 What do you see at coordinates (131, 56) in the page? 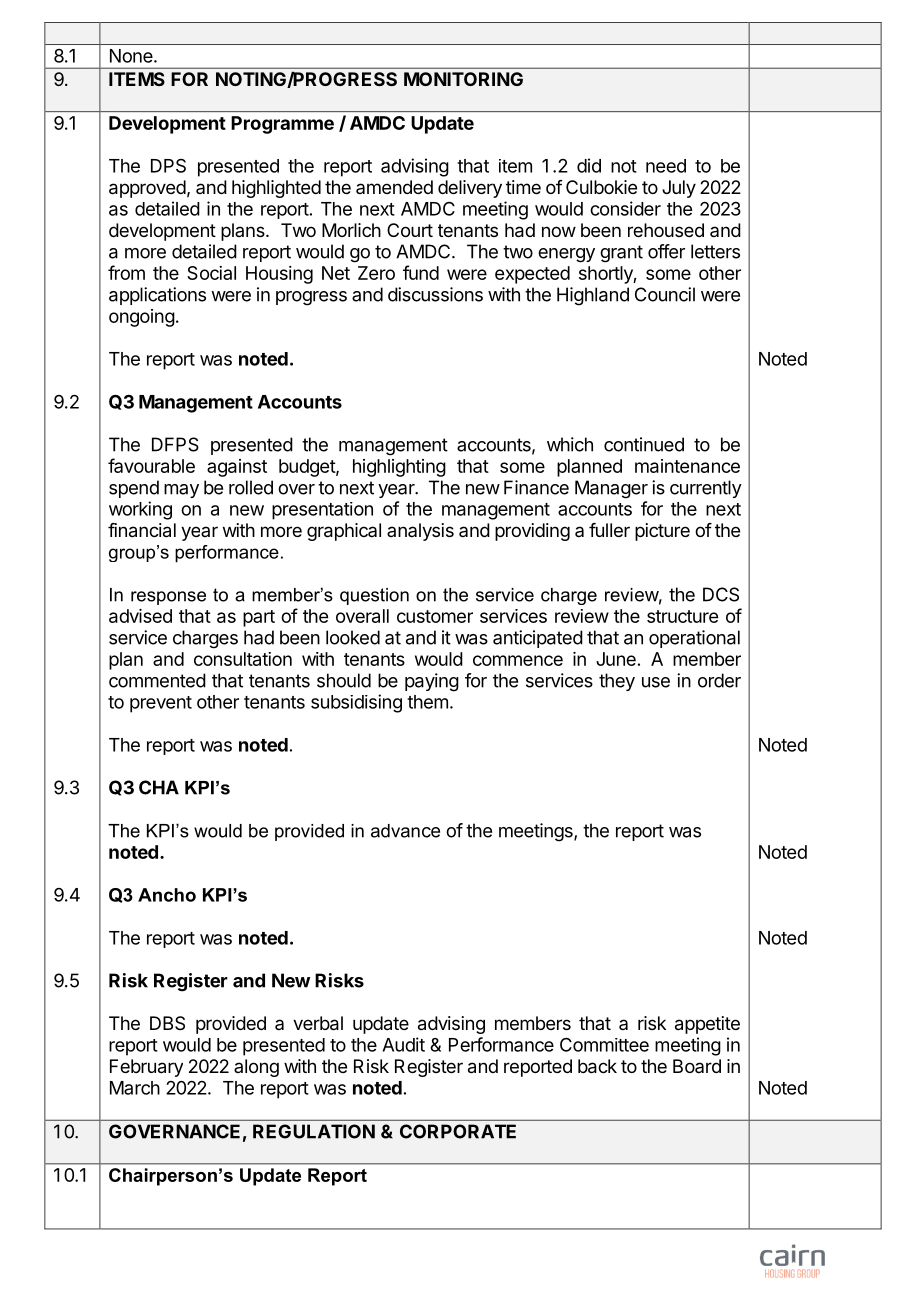
I see `None` at bounding box center [131, 56].
